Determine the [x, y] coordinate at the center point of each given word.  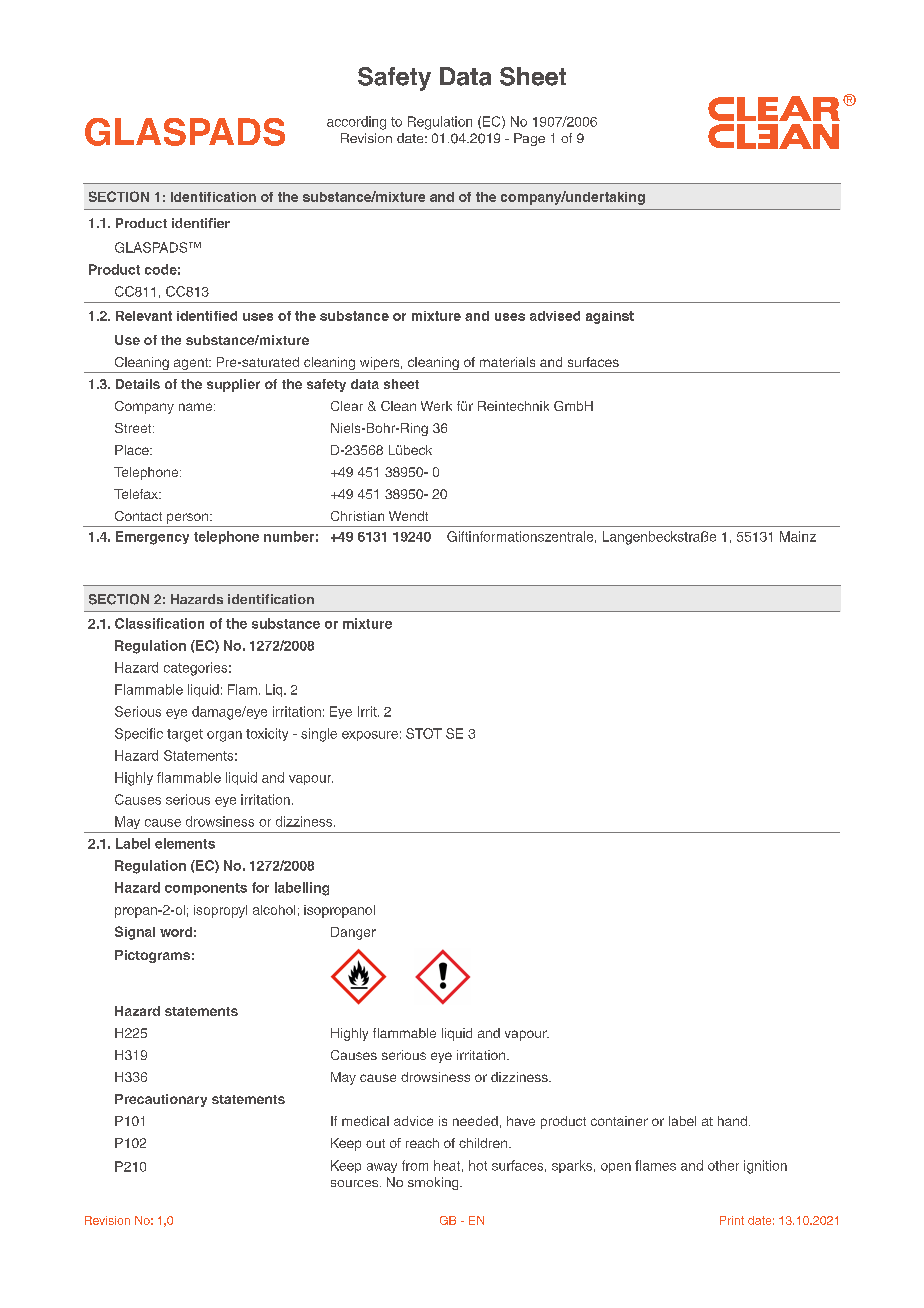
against [610, 317]
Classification [159, 623]
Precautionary [161, 1100]
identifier [201, 223]
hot [478, 1165]
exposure [370, 736]
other [723, 1165]
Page [529, 139]
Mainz [798, 536]
